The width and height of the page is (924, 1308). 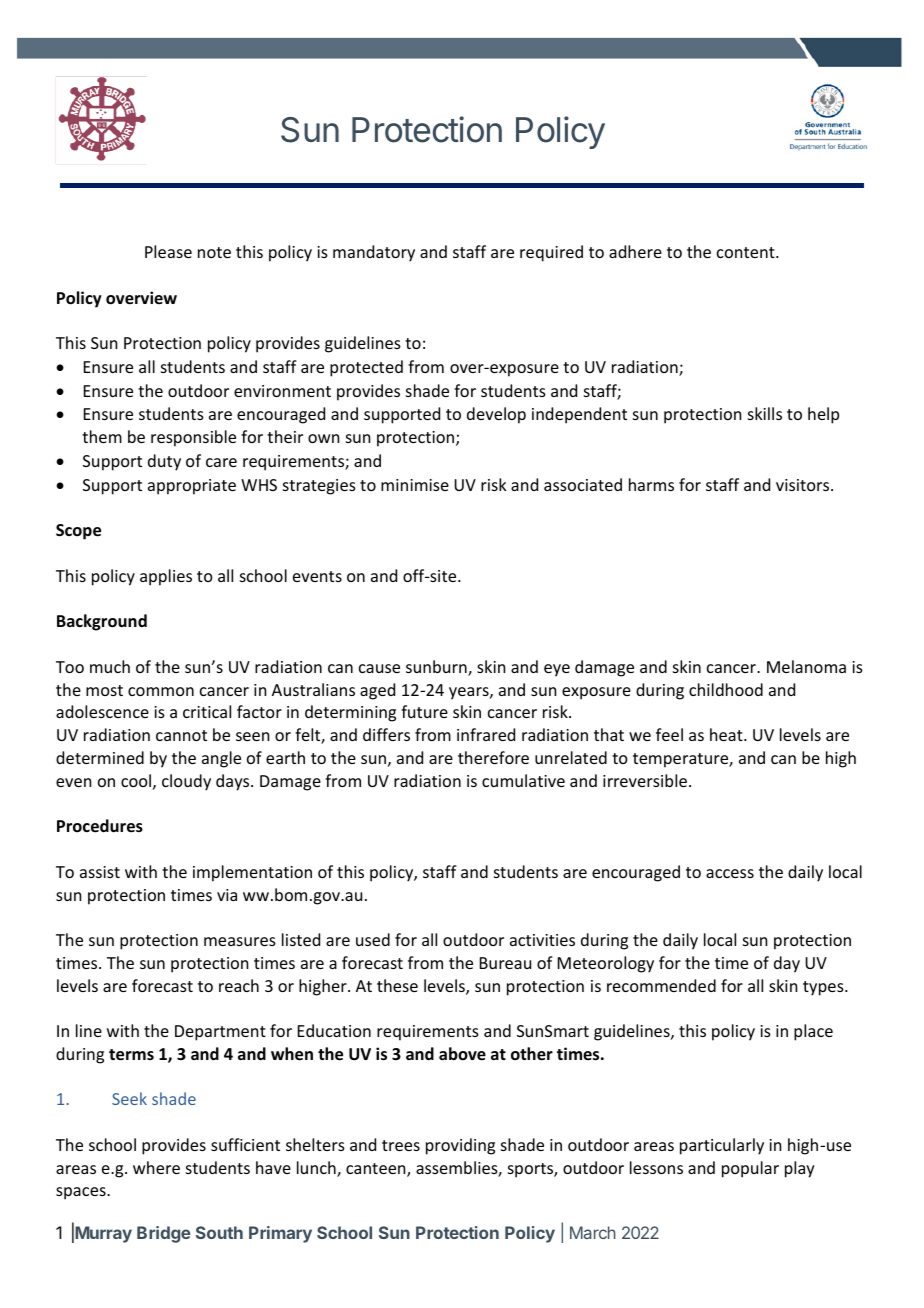 What do you see at coordinates (437, 668) in the page?
I see `sunburn` at bounding box center [437, 668].
